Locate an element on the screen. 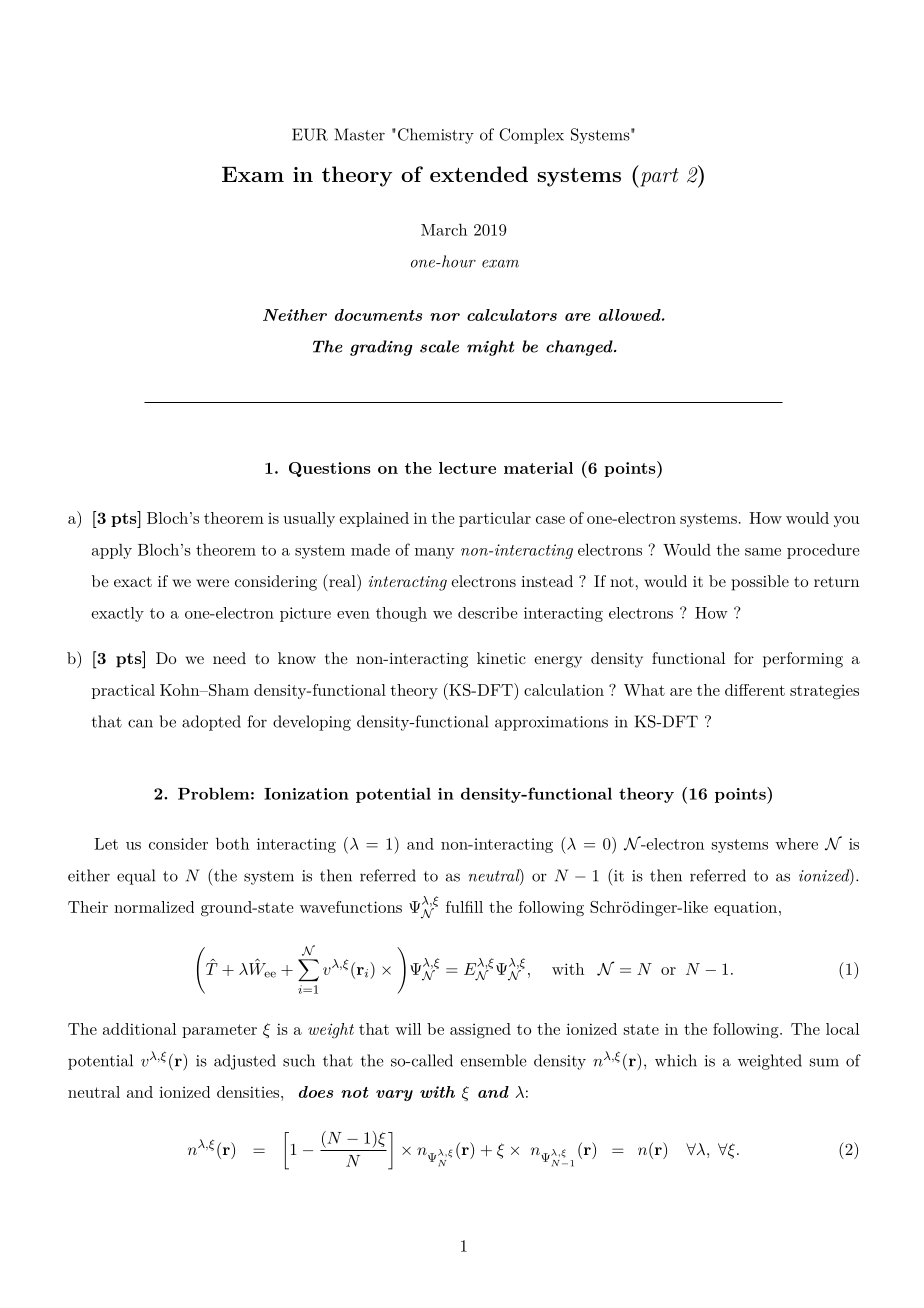  different is located at coordinates (755, 690).
